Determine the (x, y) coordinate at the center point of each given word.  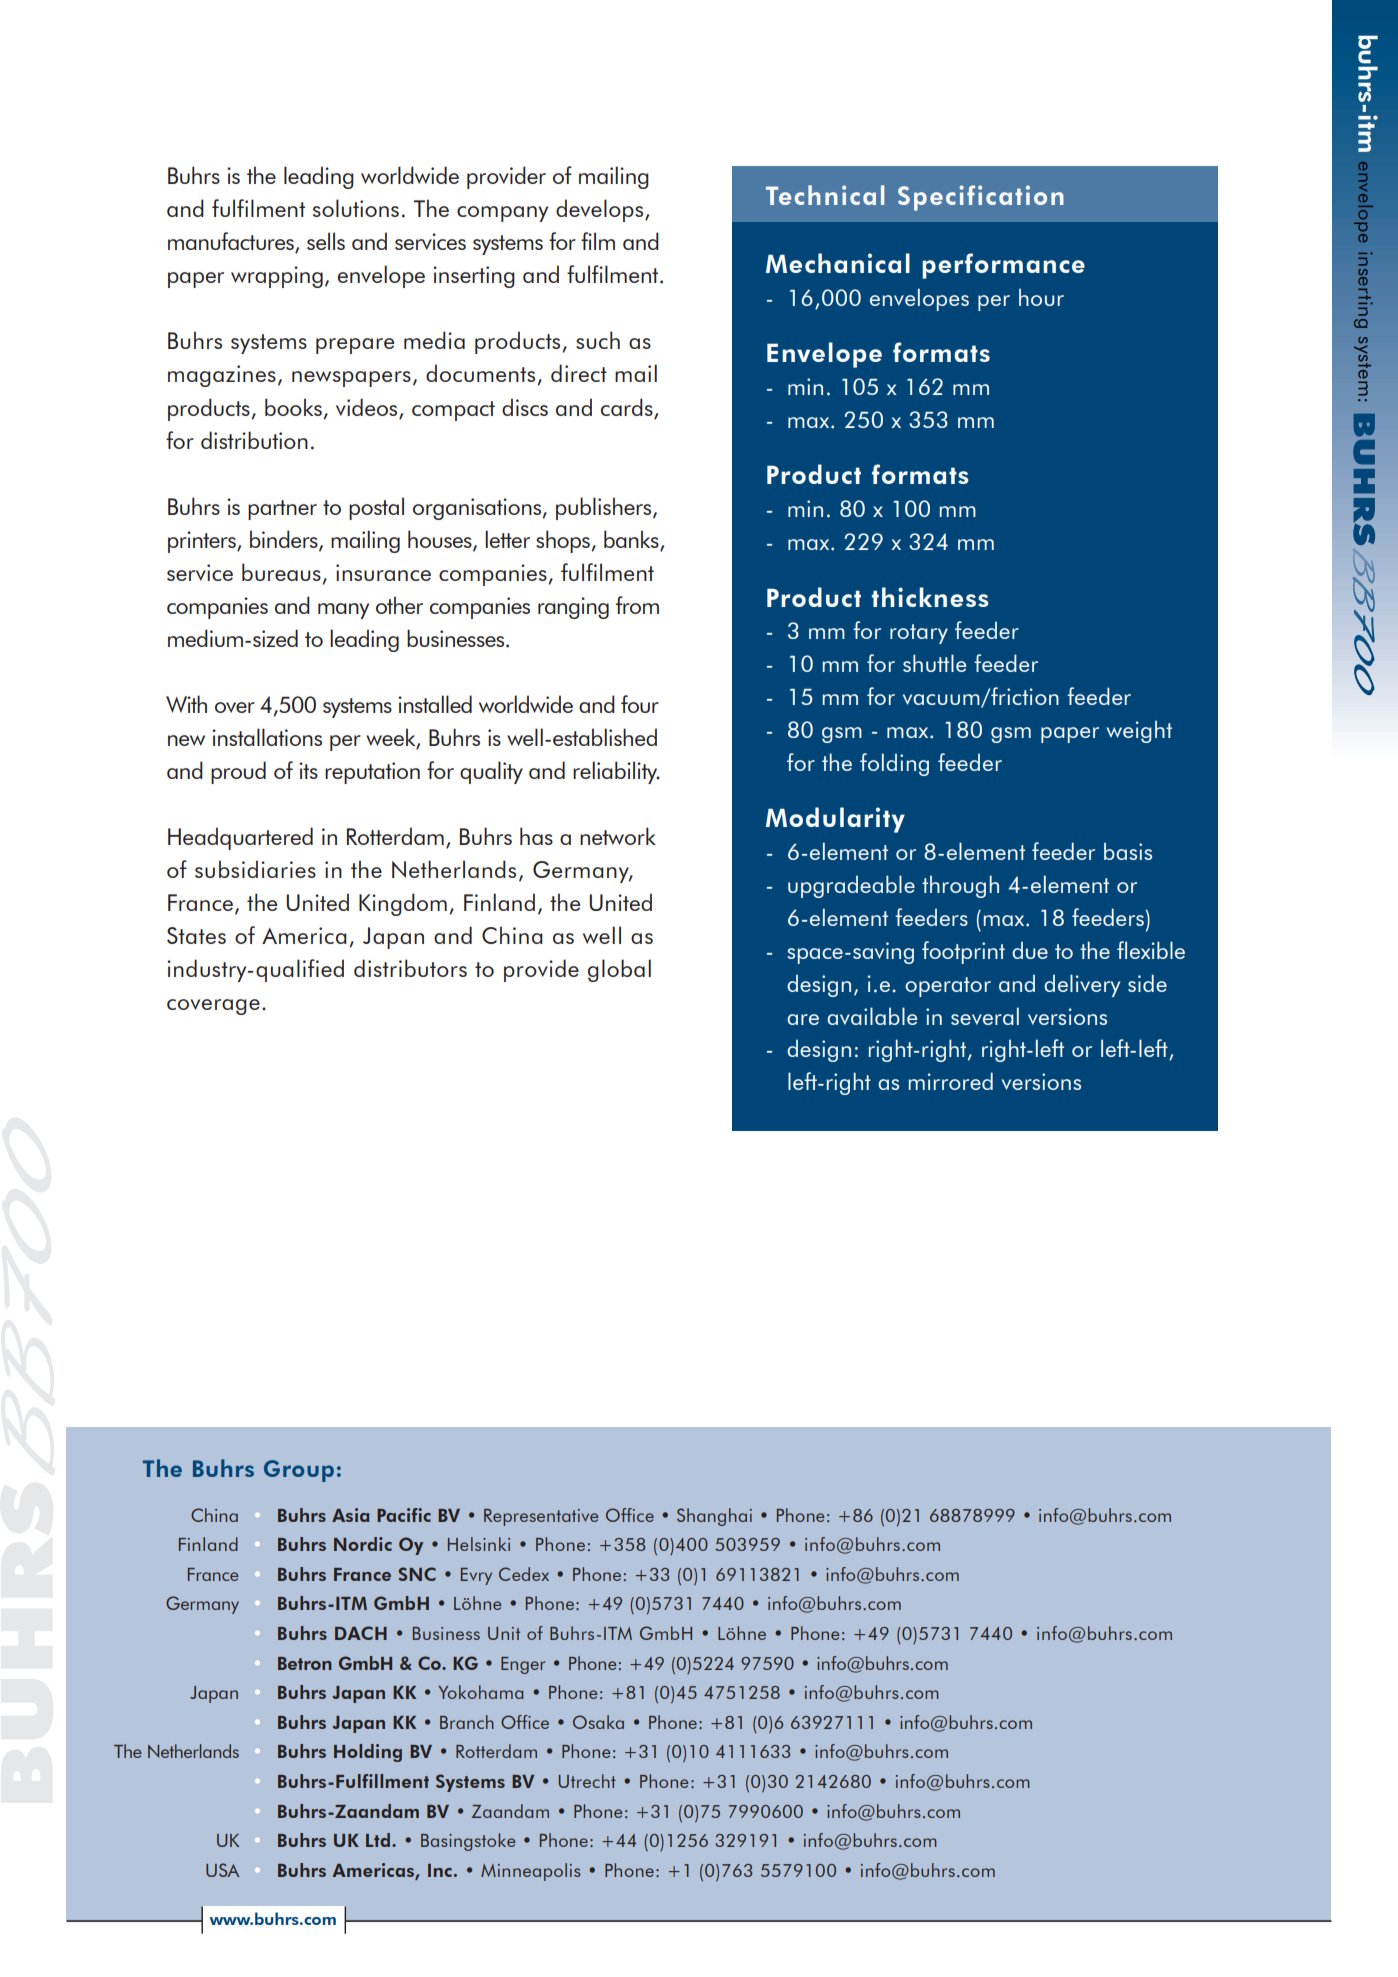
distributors (410, 968)
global (619, 970)
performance (1003, 266)
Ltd (378, 1840)
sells (326, 241)
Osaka (598, 1722)
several (985, 1016)
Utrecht (587, 1781)
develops (599, 210)
